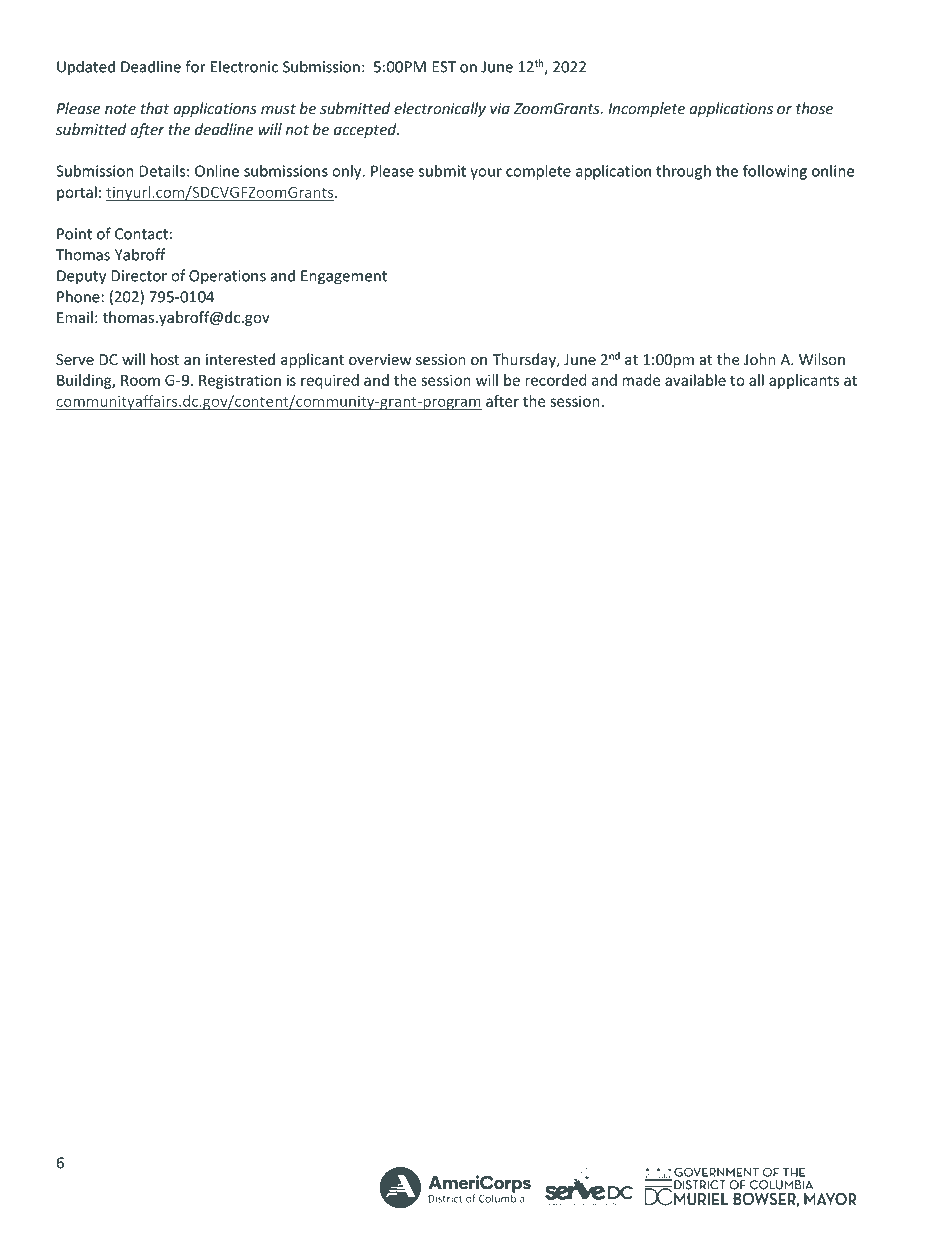 This screenshot has height=1233, width=952. I want to click on for, so click(195, 66).
